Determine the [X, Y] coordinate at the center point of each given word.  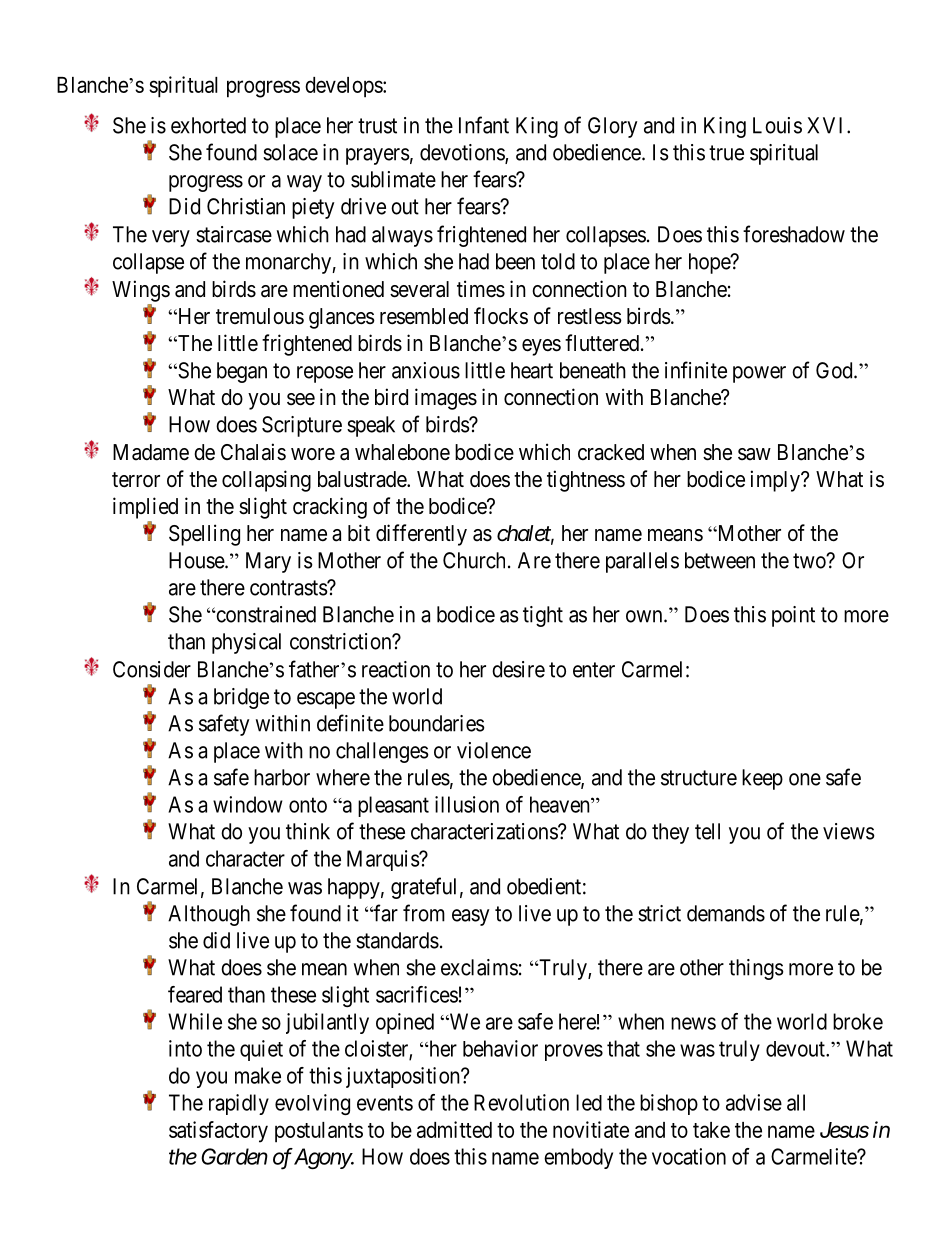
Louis [777, 125]
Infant [484, 125]
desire [518, 669]
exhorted [208, 125]
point [793, 616]
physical [246, 643]
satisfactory [218, 1132]
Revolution [521, 1102]
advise [754, 1102]
